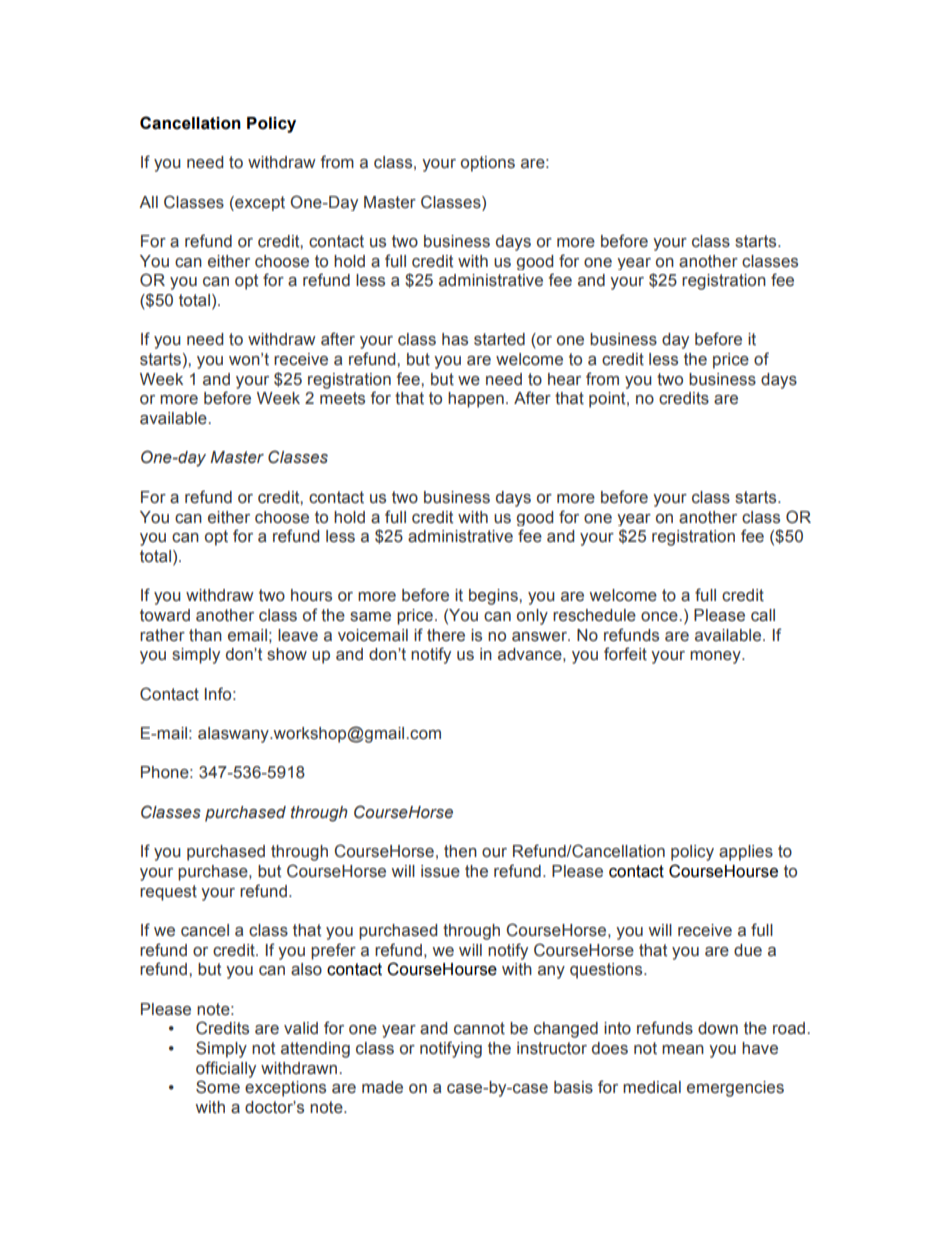  What do you see at coordinates (716, 657) in the screenshot?
I see `money` at bounding box center [716, 657].
